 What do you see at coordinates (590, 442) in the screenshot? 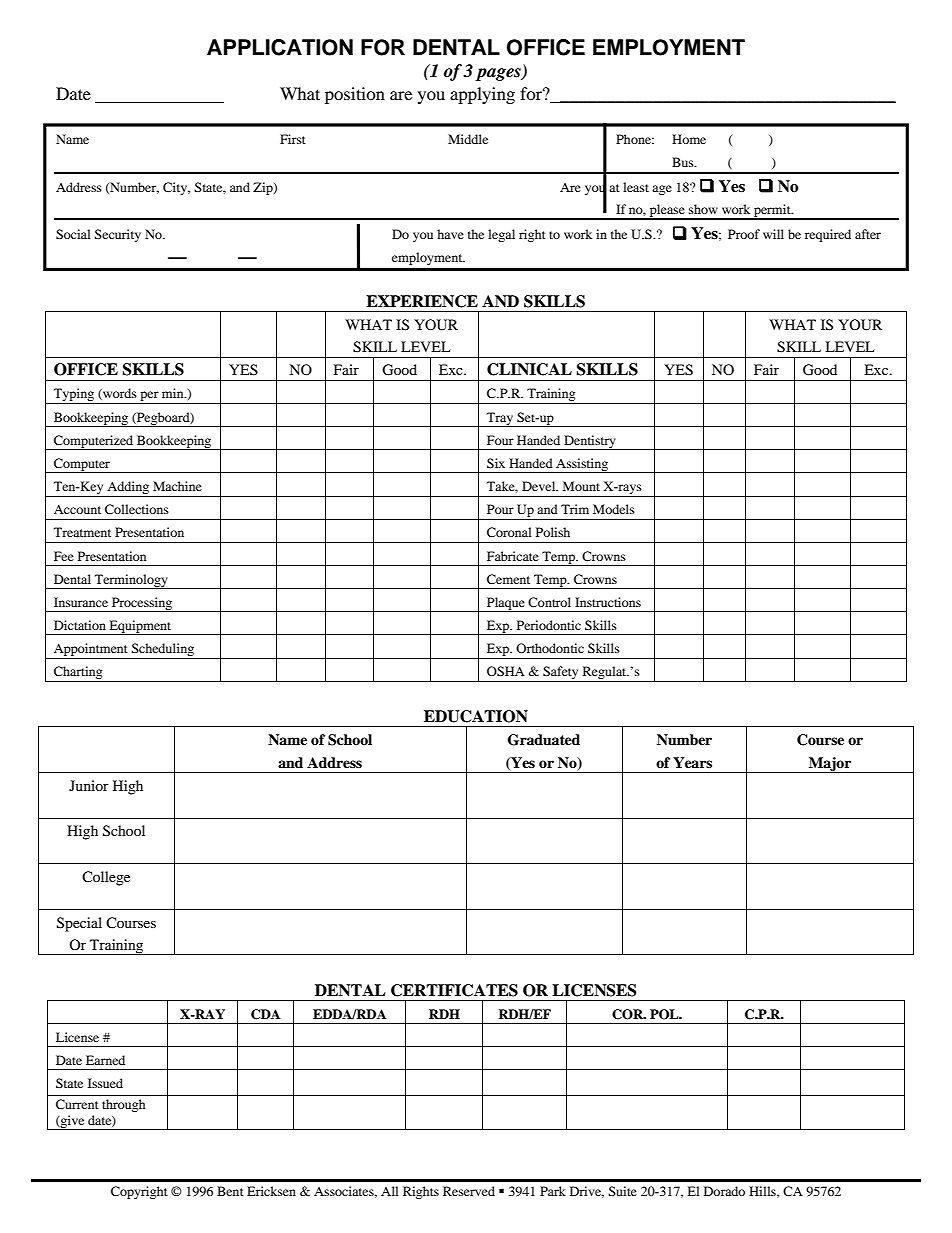
I see `Dentistry` at bounding box center [590, 442].
